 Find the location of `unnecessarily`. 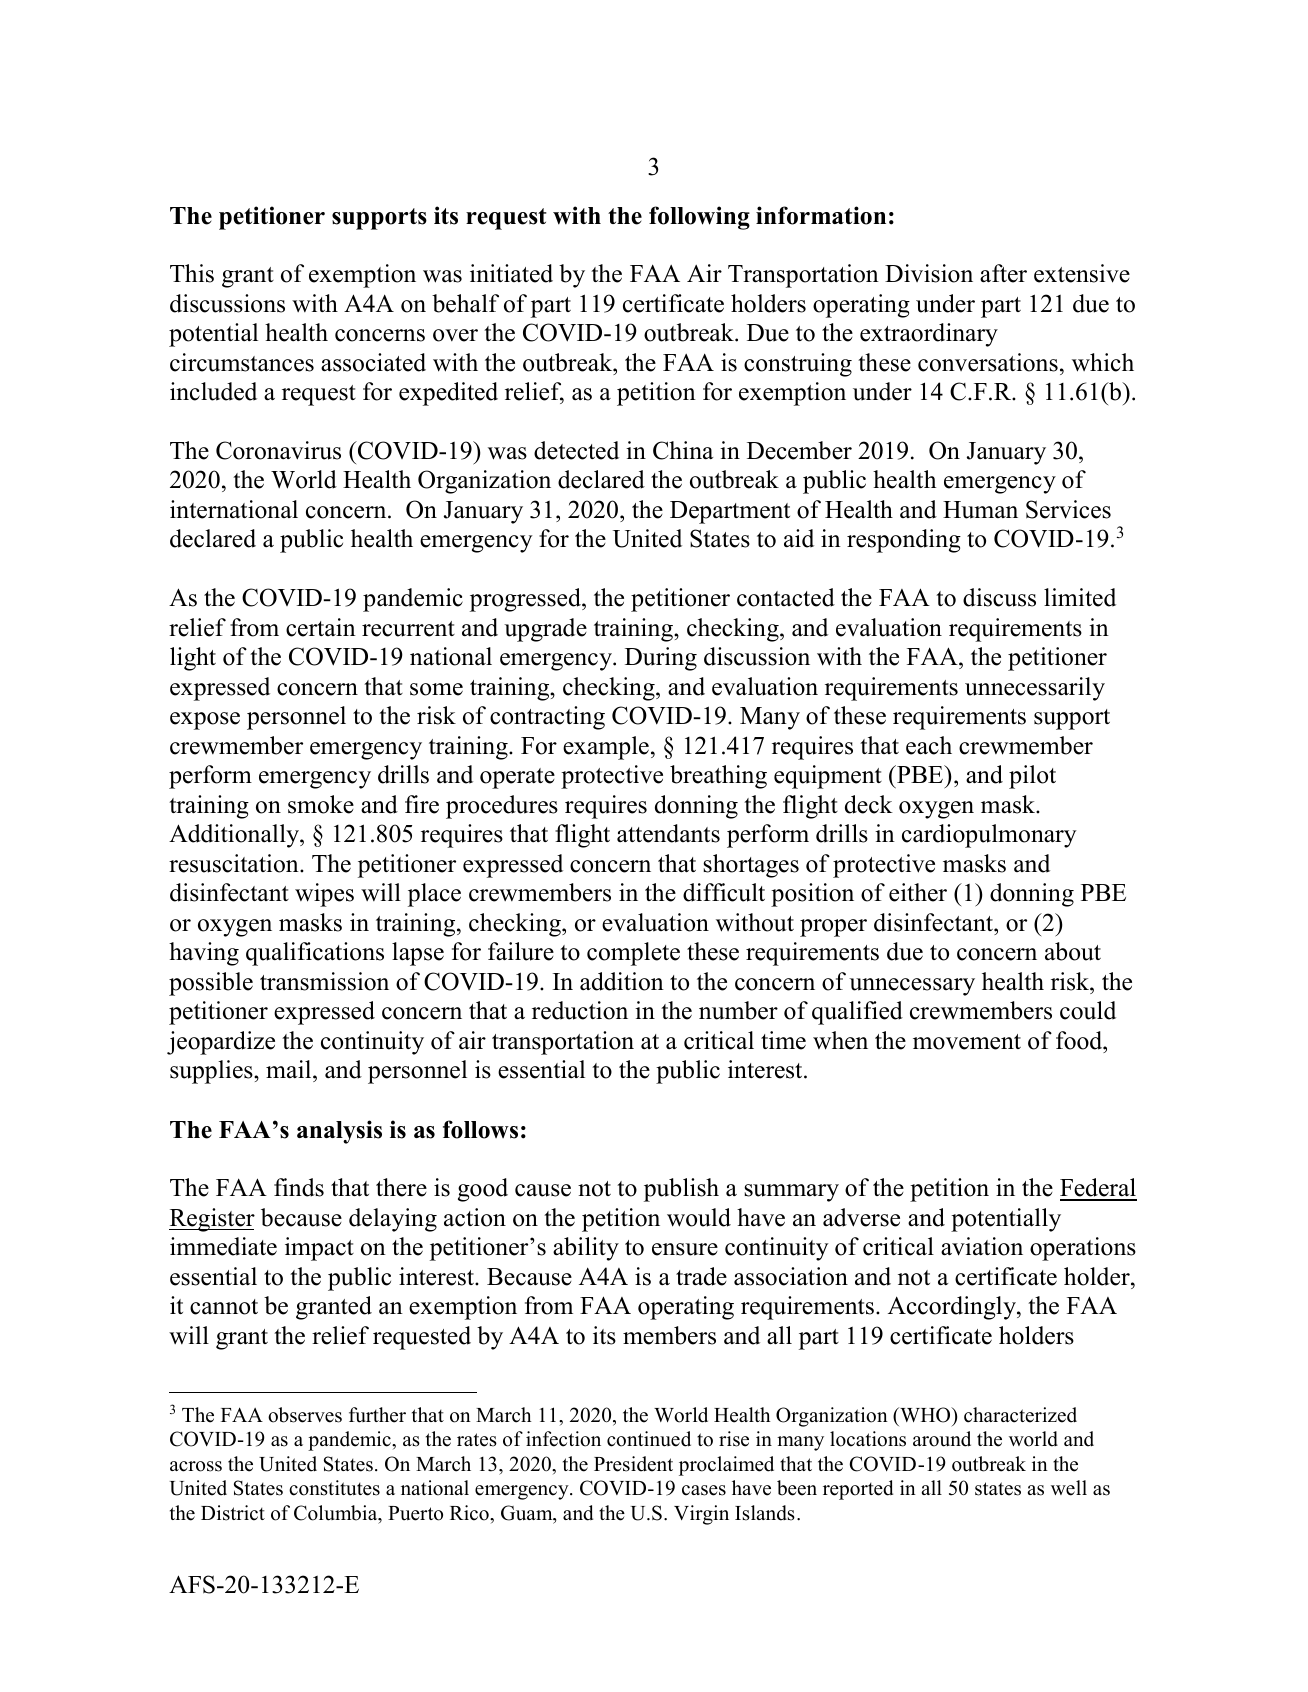

unnecessarily is located at coordinates (1035, 689).
